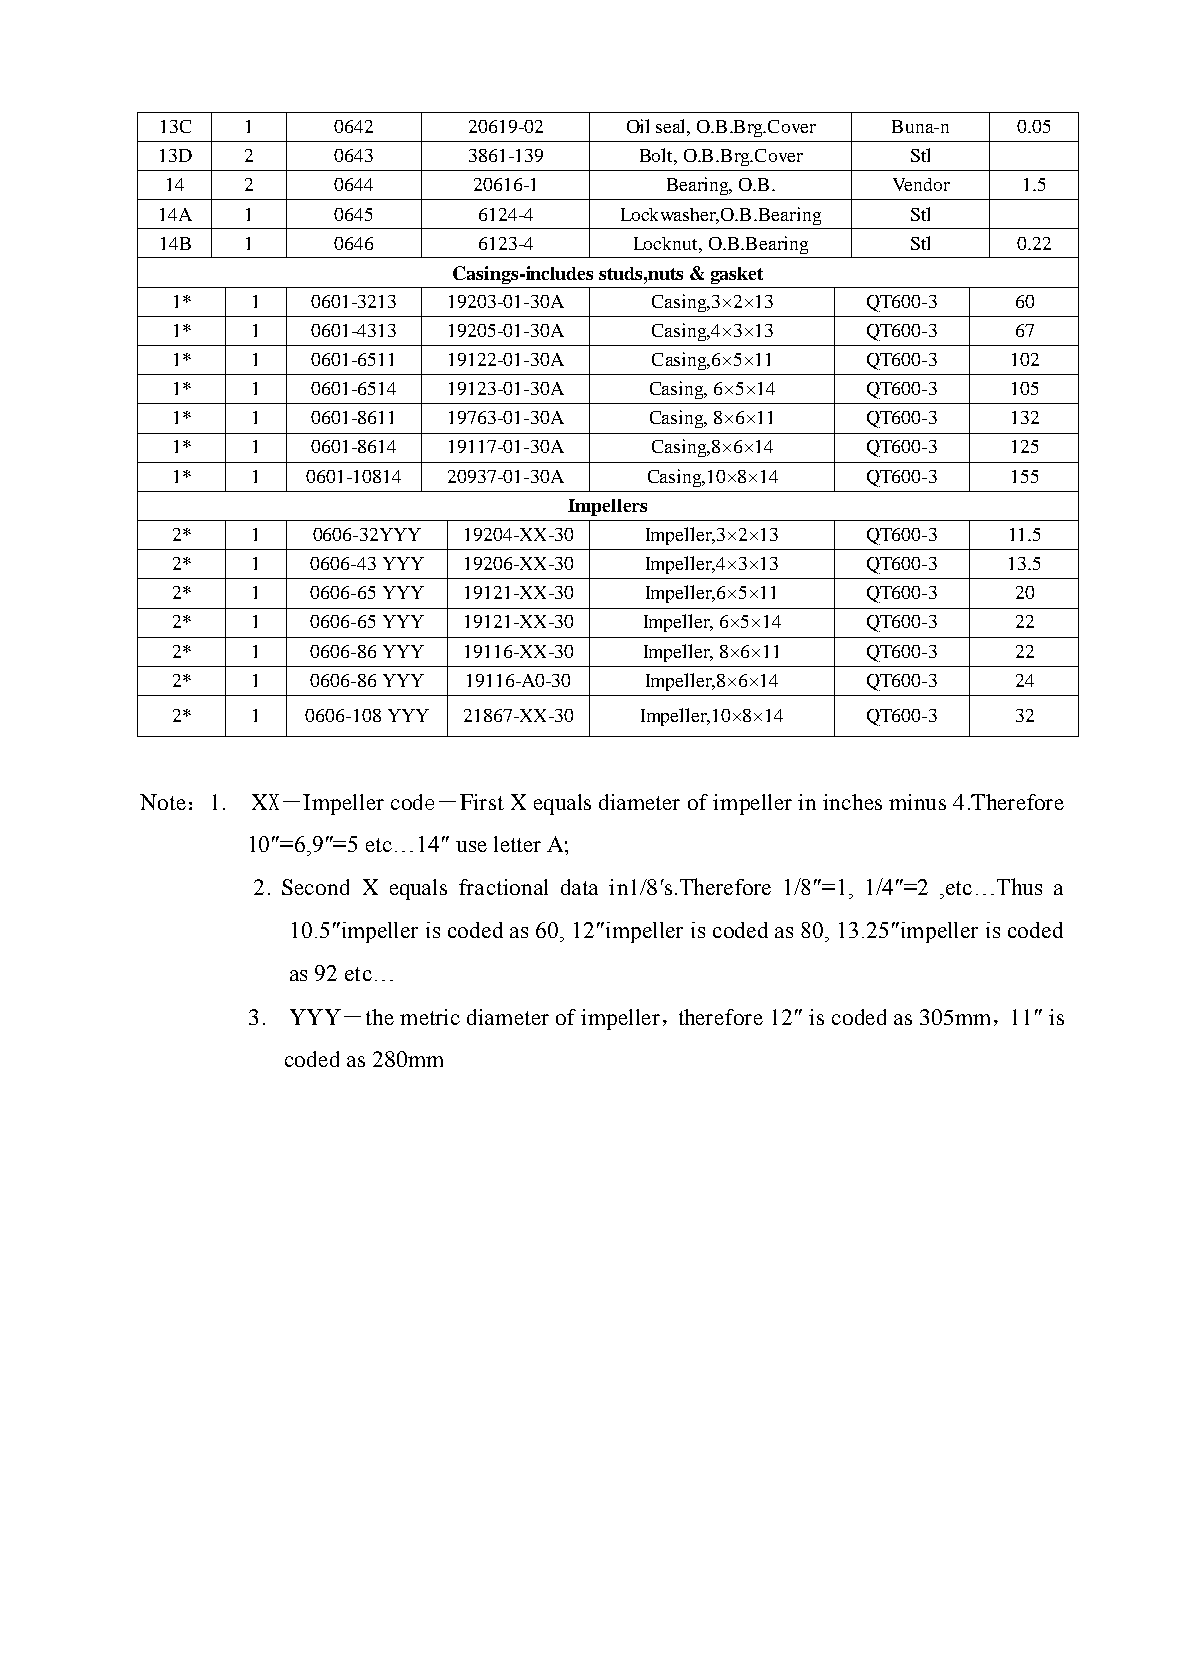 The width and height of the screenshot is (1177, 1664). Describe the element at coordinates (638, 126) in the screenshot. I see `Oil` at that location.
